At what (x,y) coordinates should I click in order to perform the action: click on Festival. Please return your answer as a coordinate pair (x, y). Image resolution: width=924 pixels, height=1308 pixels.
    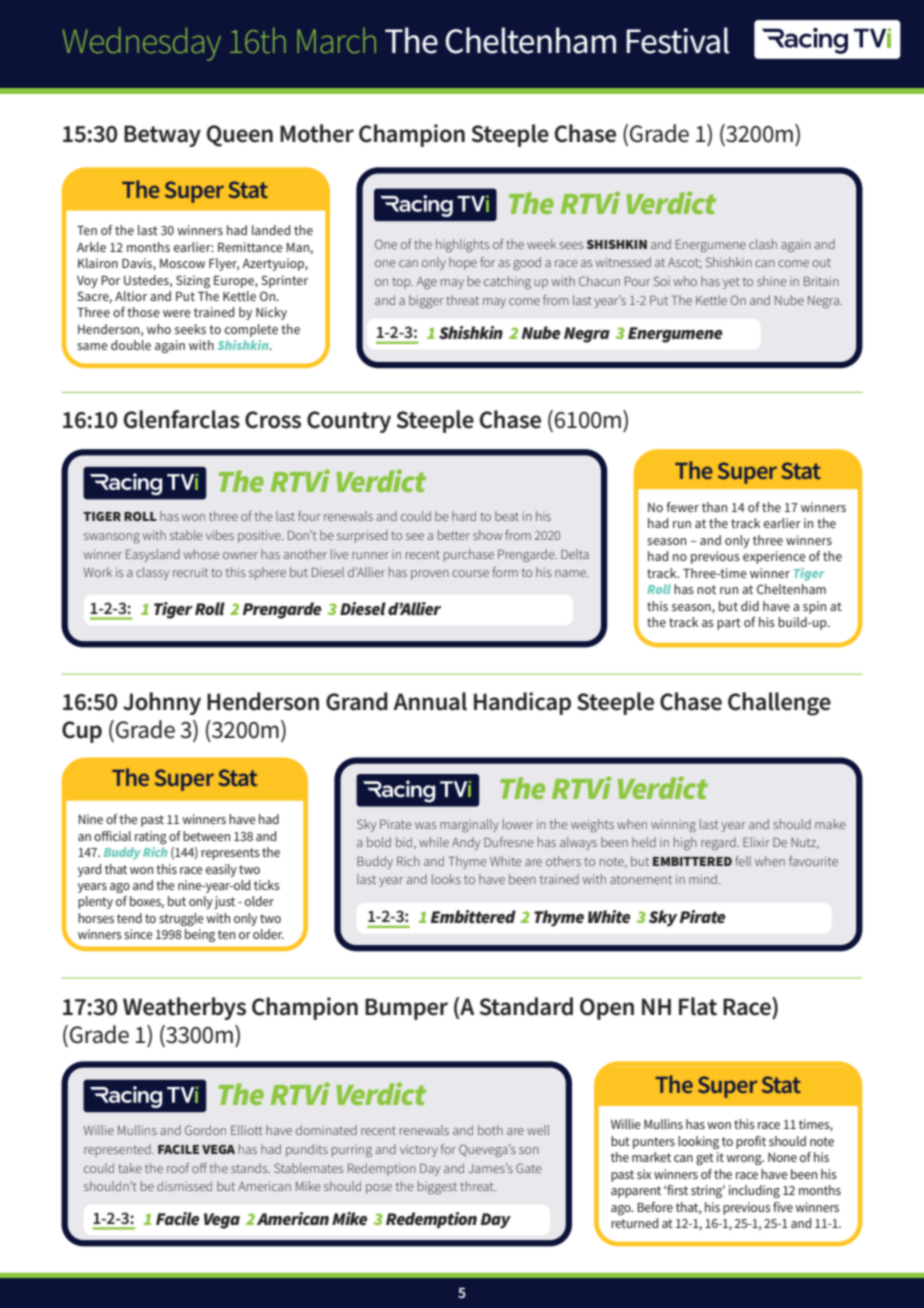
    Looking at the image, I should click on (677, 40).
